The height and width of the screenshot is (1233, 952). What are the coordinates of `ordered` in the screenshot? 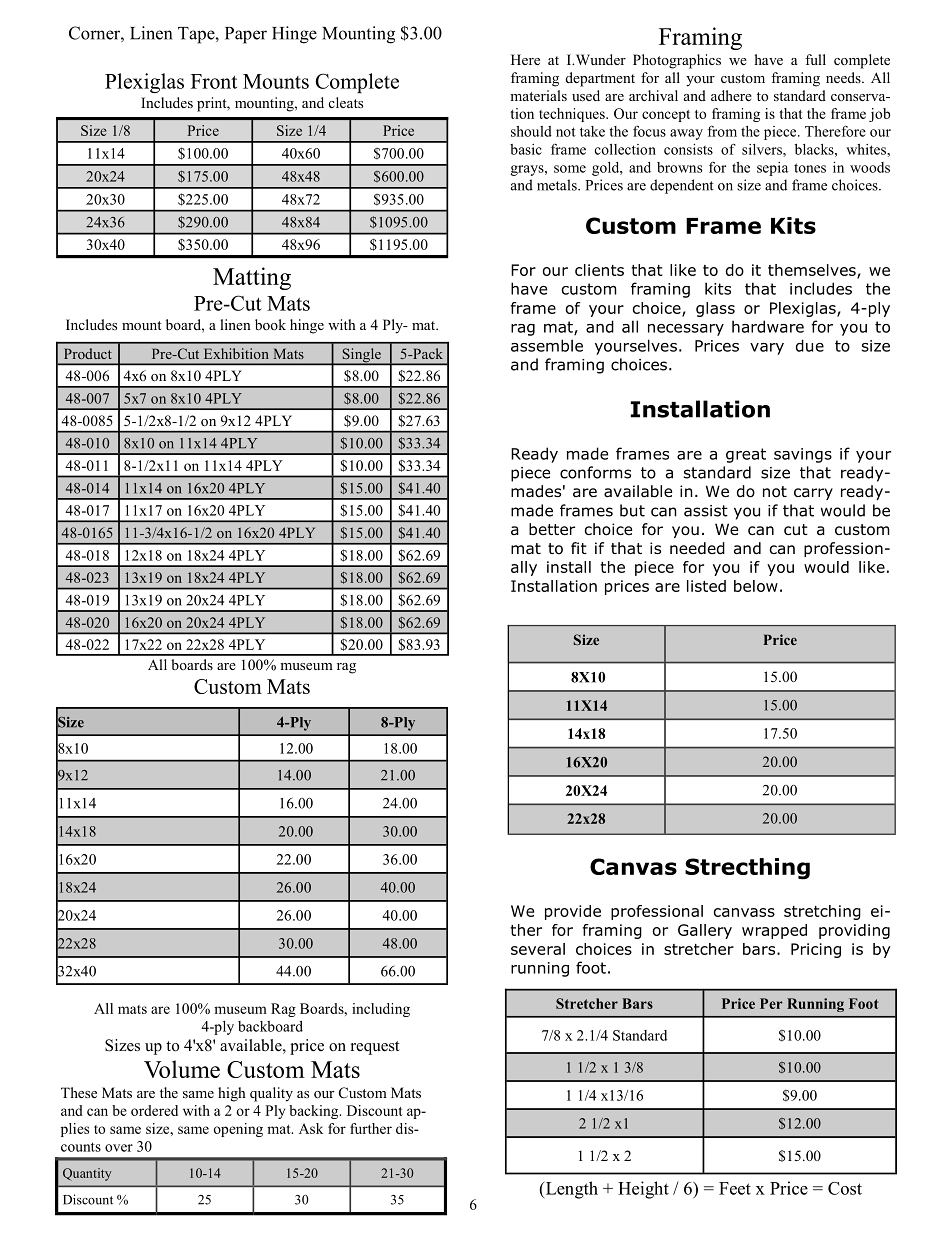 It's located at (154, 1110).
